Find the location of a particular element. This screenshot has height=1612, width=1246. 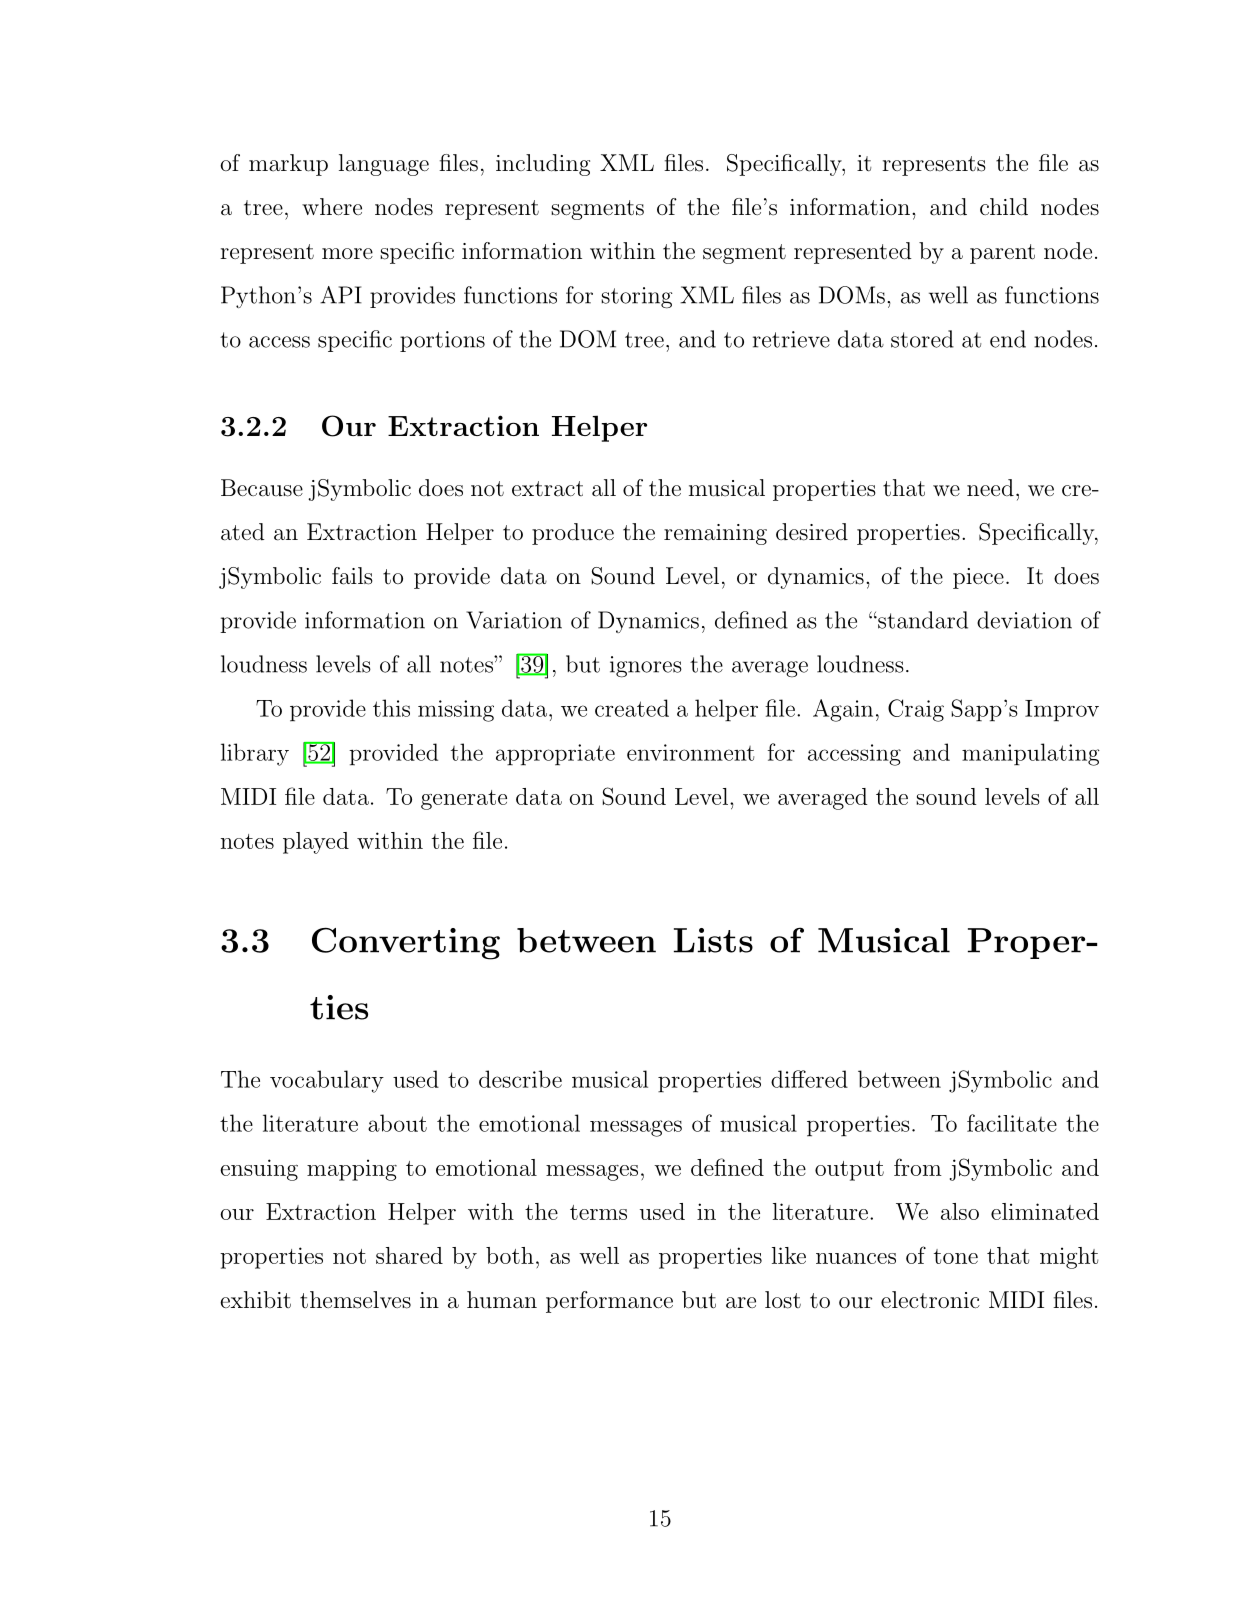

including is located at coordinates (543, 165).
